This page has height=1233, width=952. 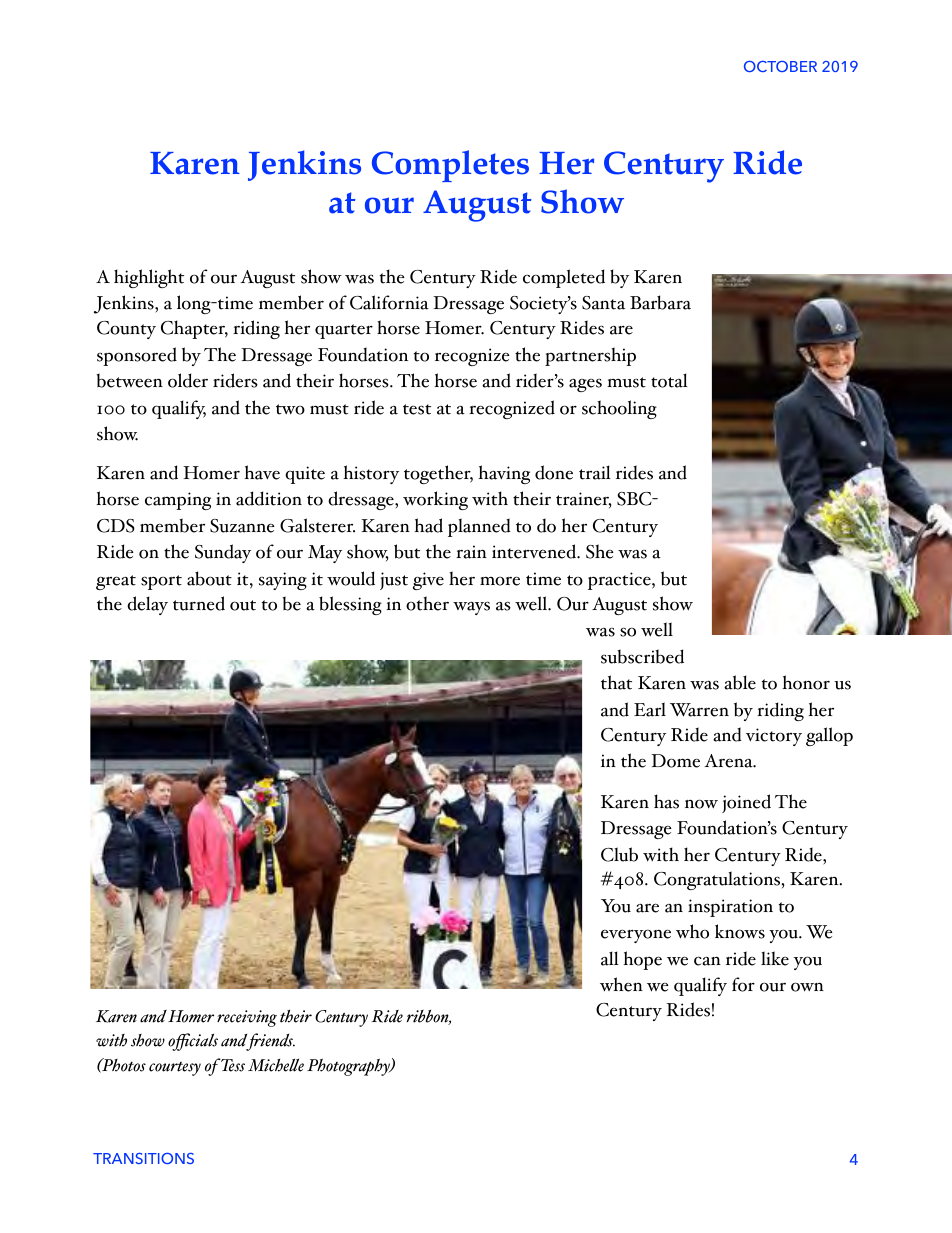 I want to click on test, so click(x=417, y=409).
